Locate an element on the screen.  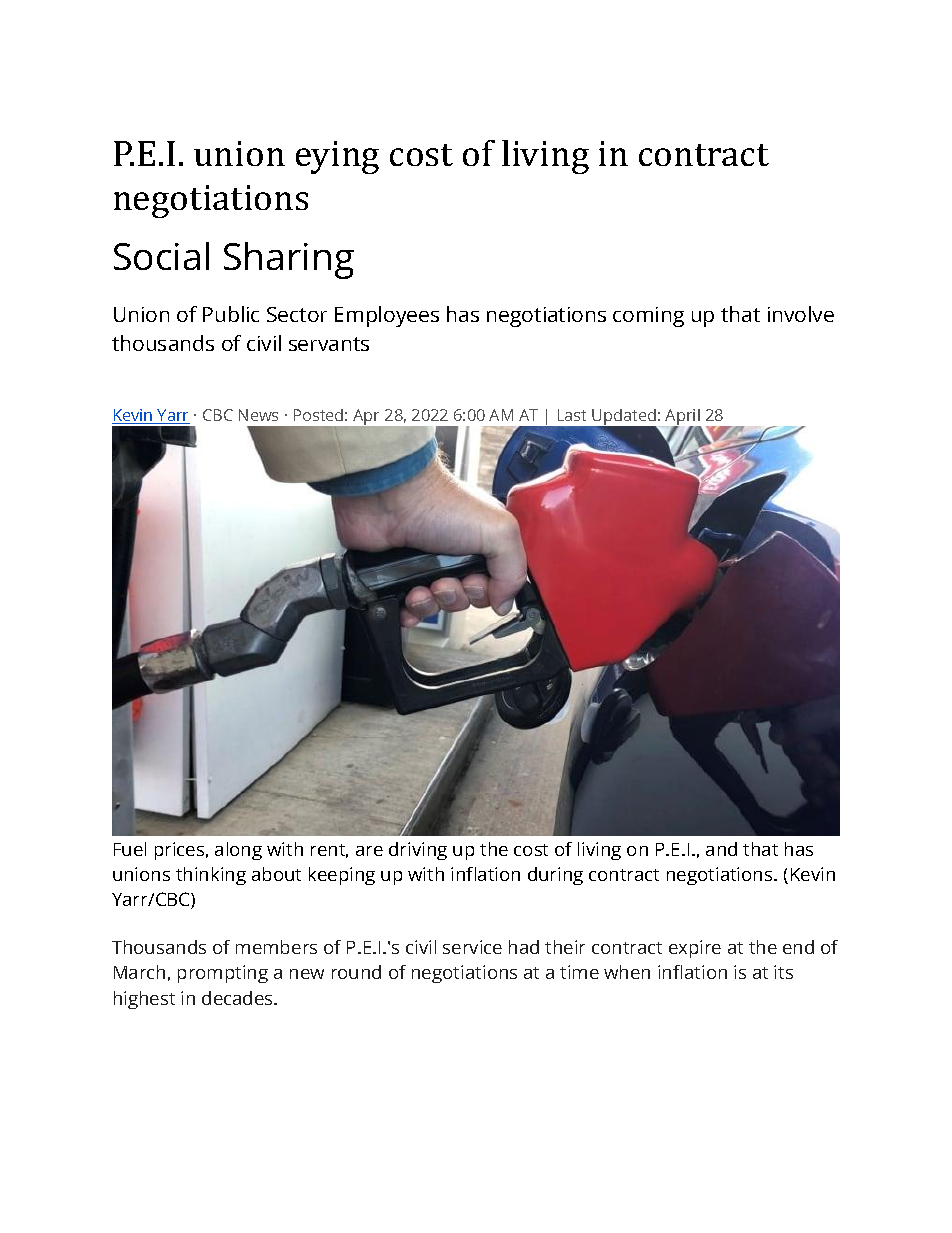
prompting is located at coordinates (223, 974).
